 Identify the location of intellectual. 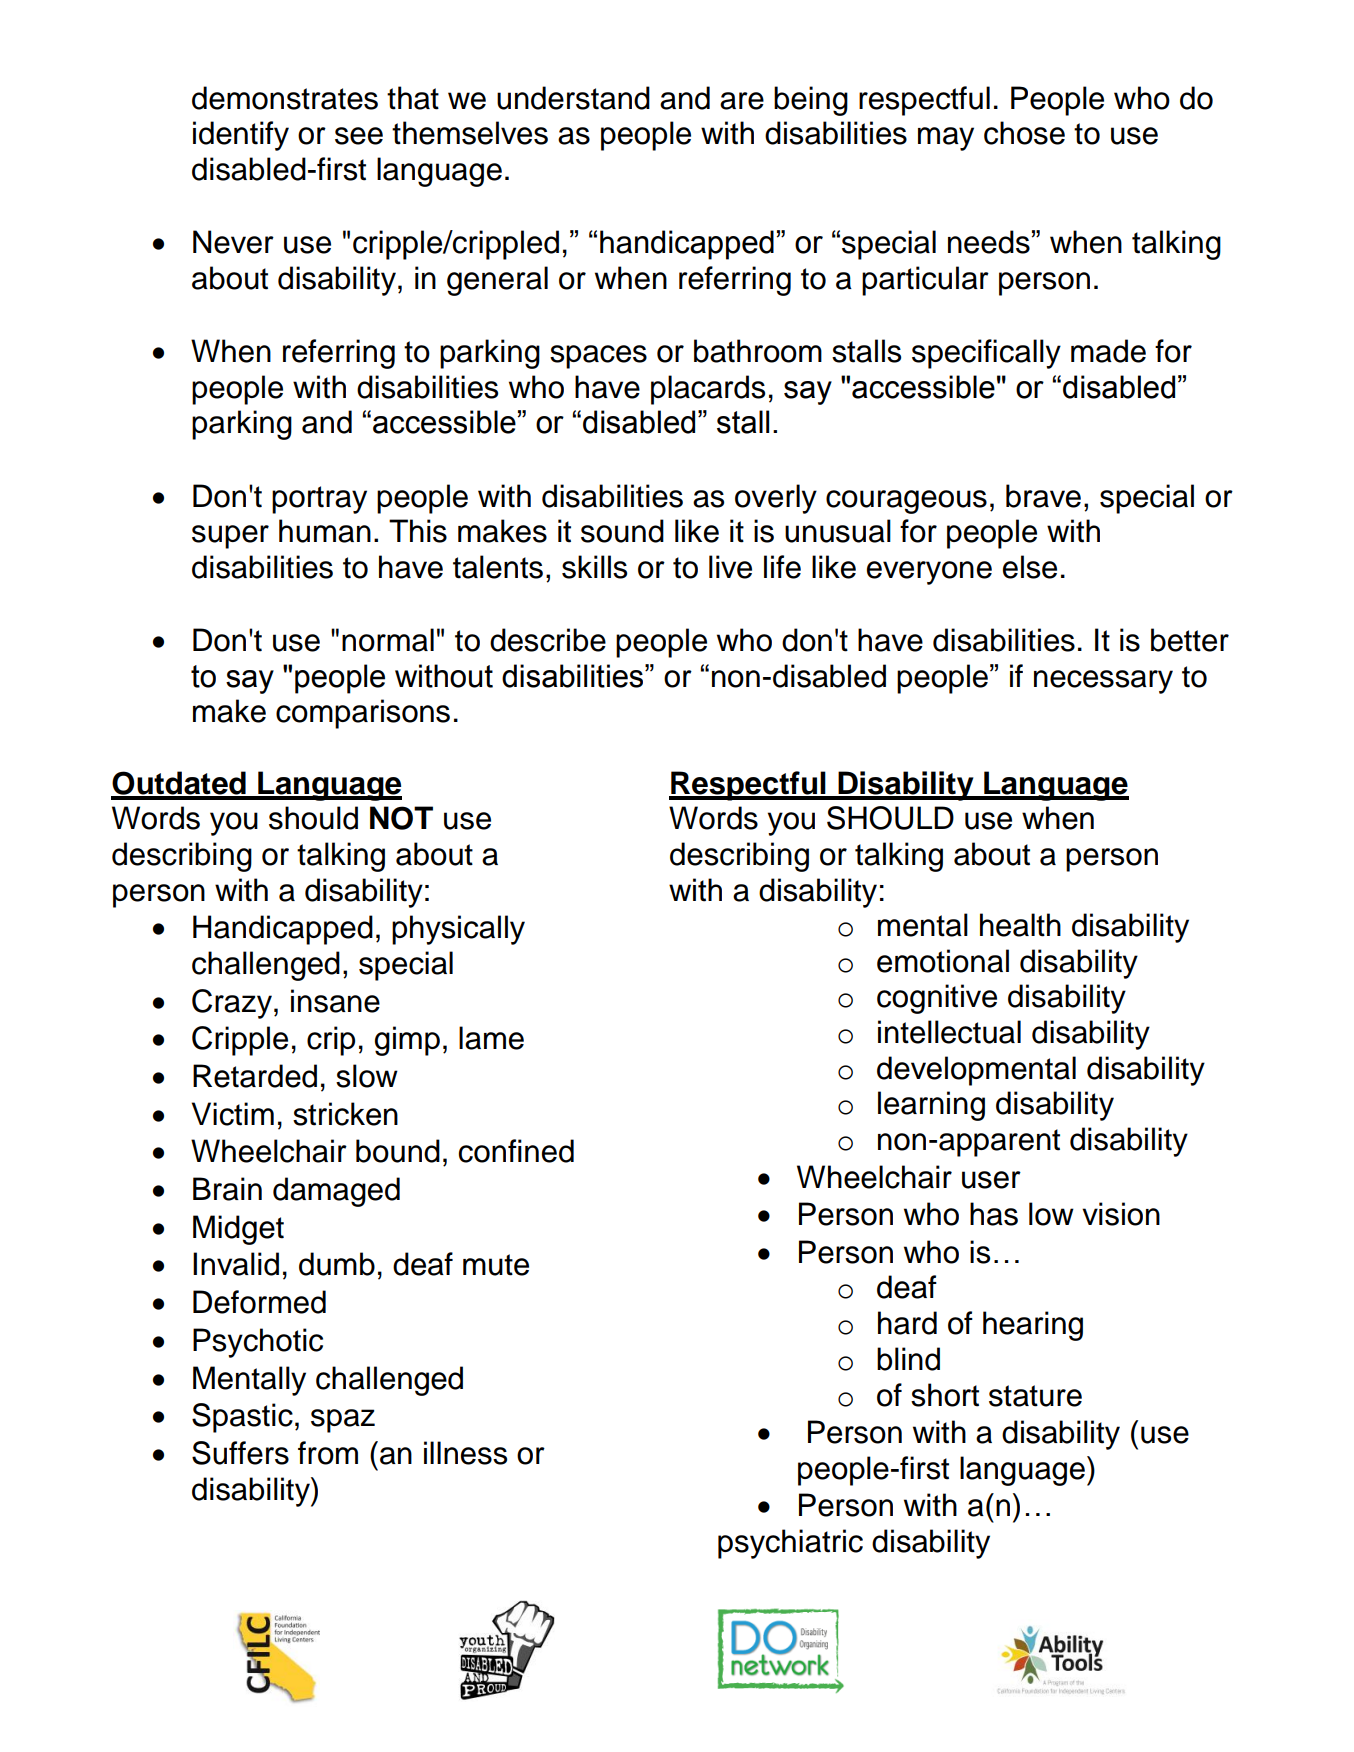
(949, 1032).
